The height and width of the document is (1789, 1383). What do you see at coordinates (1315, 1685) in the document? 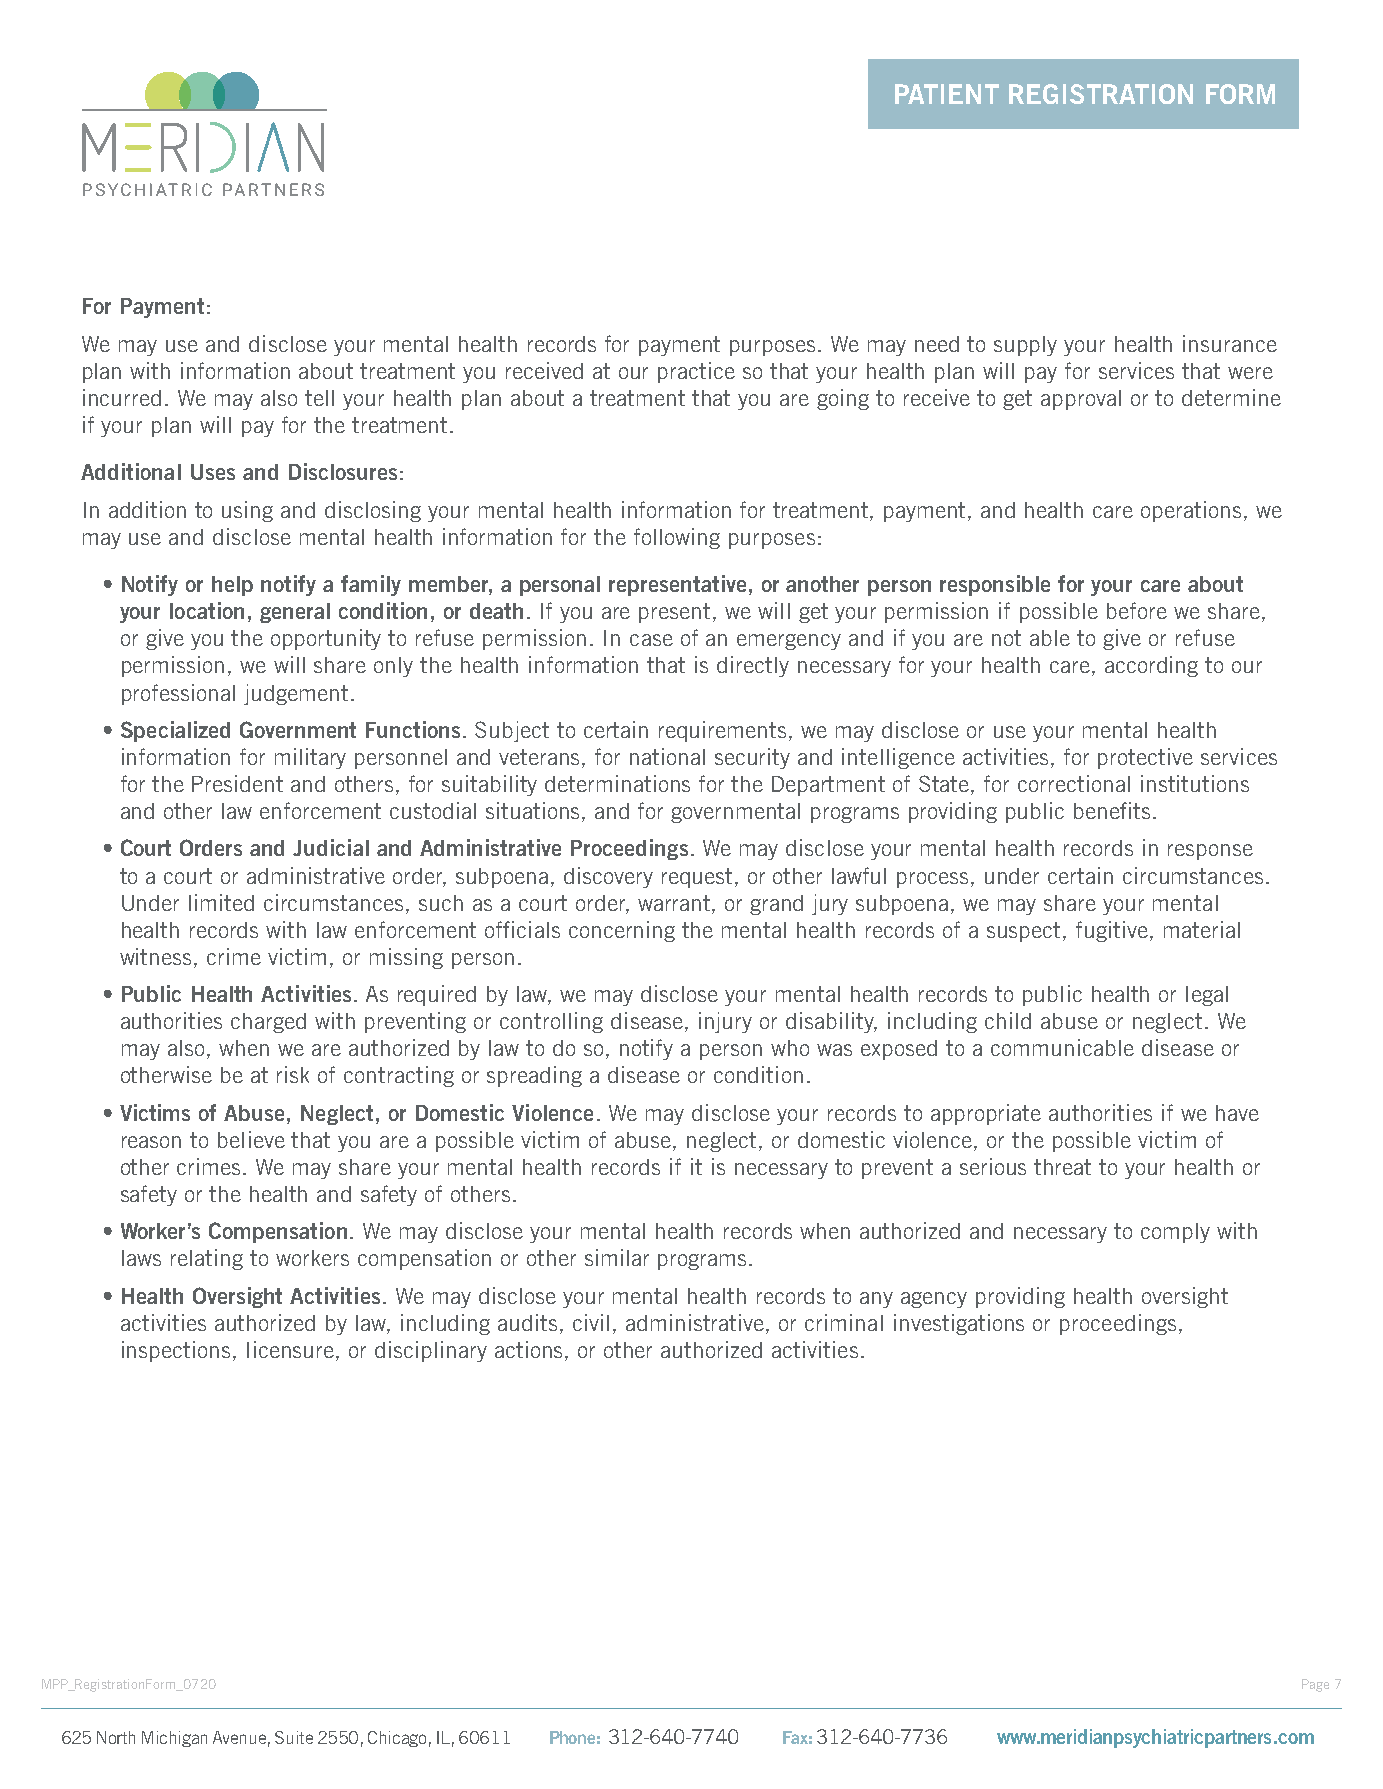
I see `Page` at bounding box center [1315, 1685].
